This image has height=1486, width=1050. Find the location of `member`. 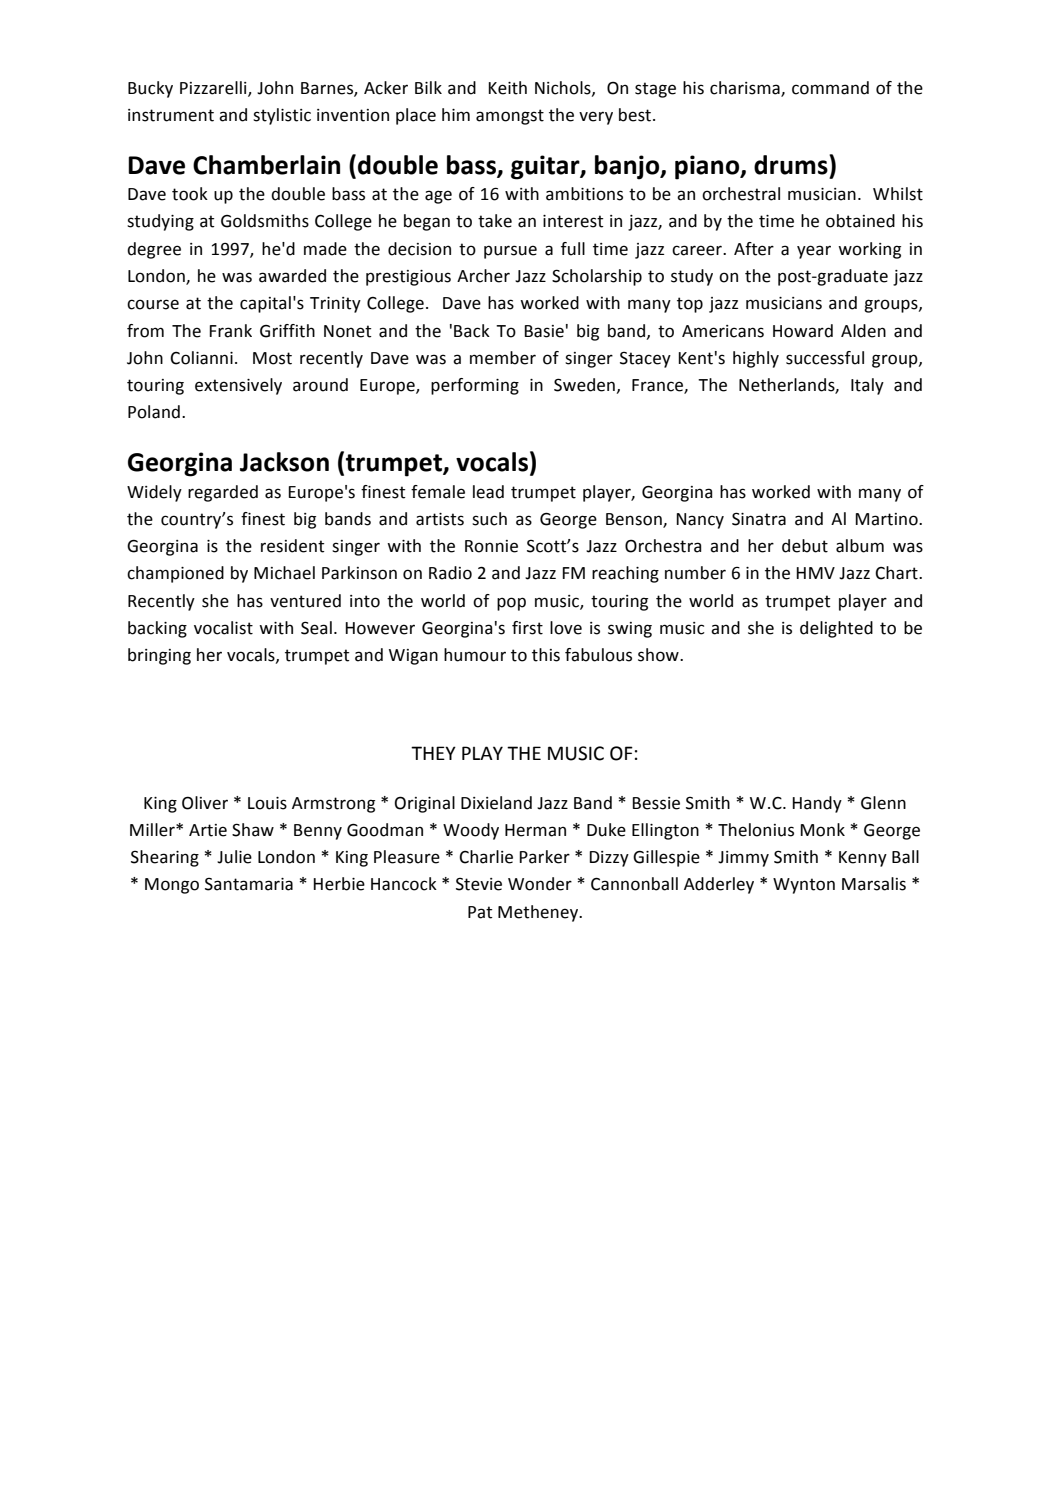

member is located at coordinates (503, 358).
